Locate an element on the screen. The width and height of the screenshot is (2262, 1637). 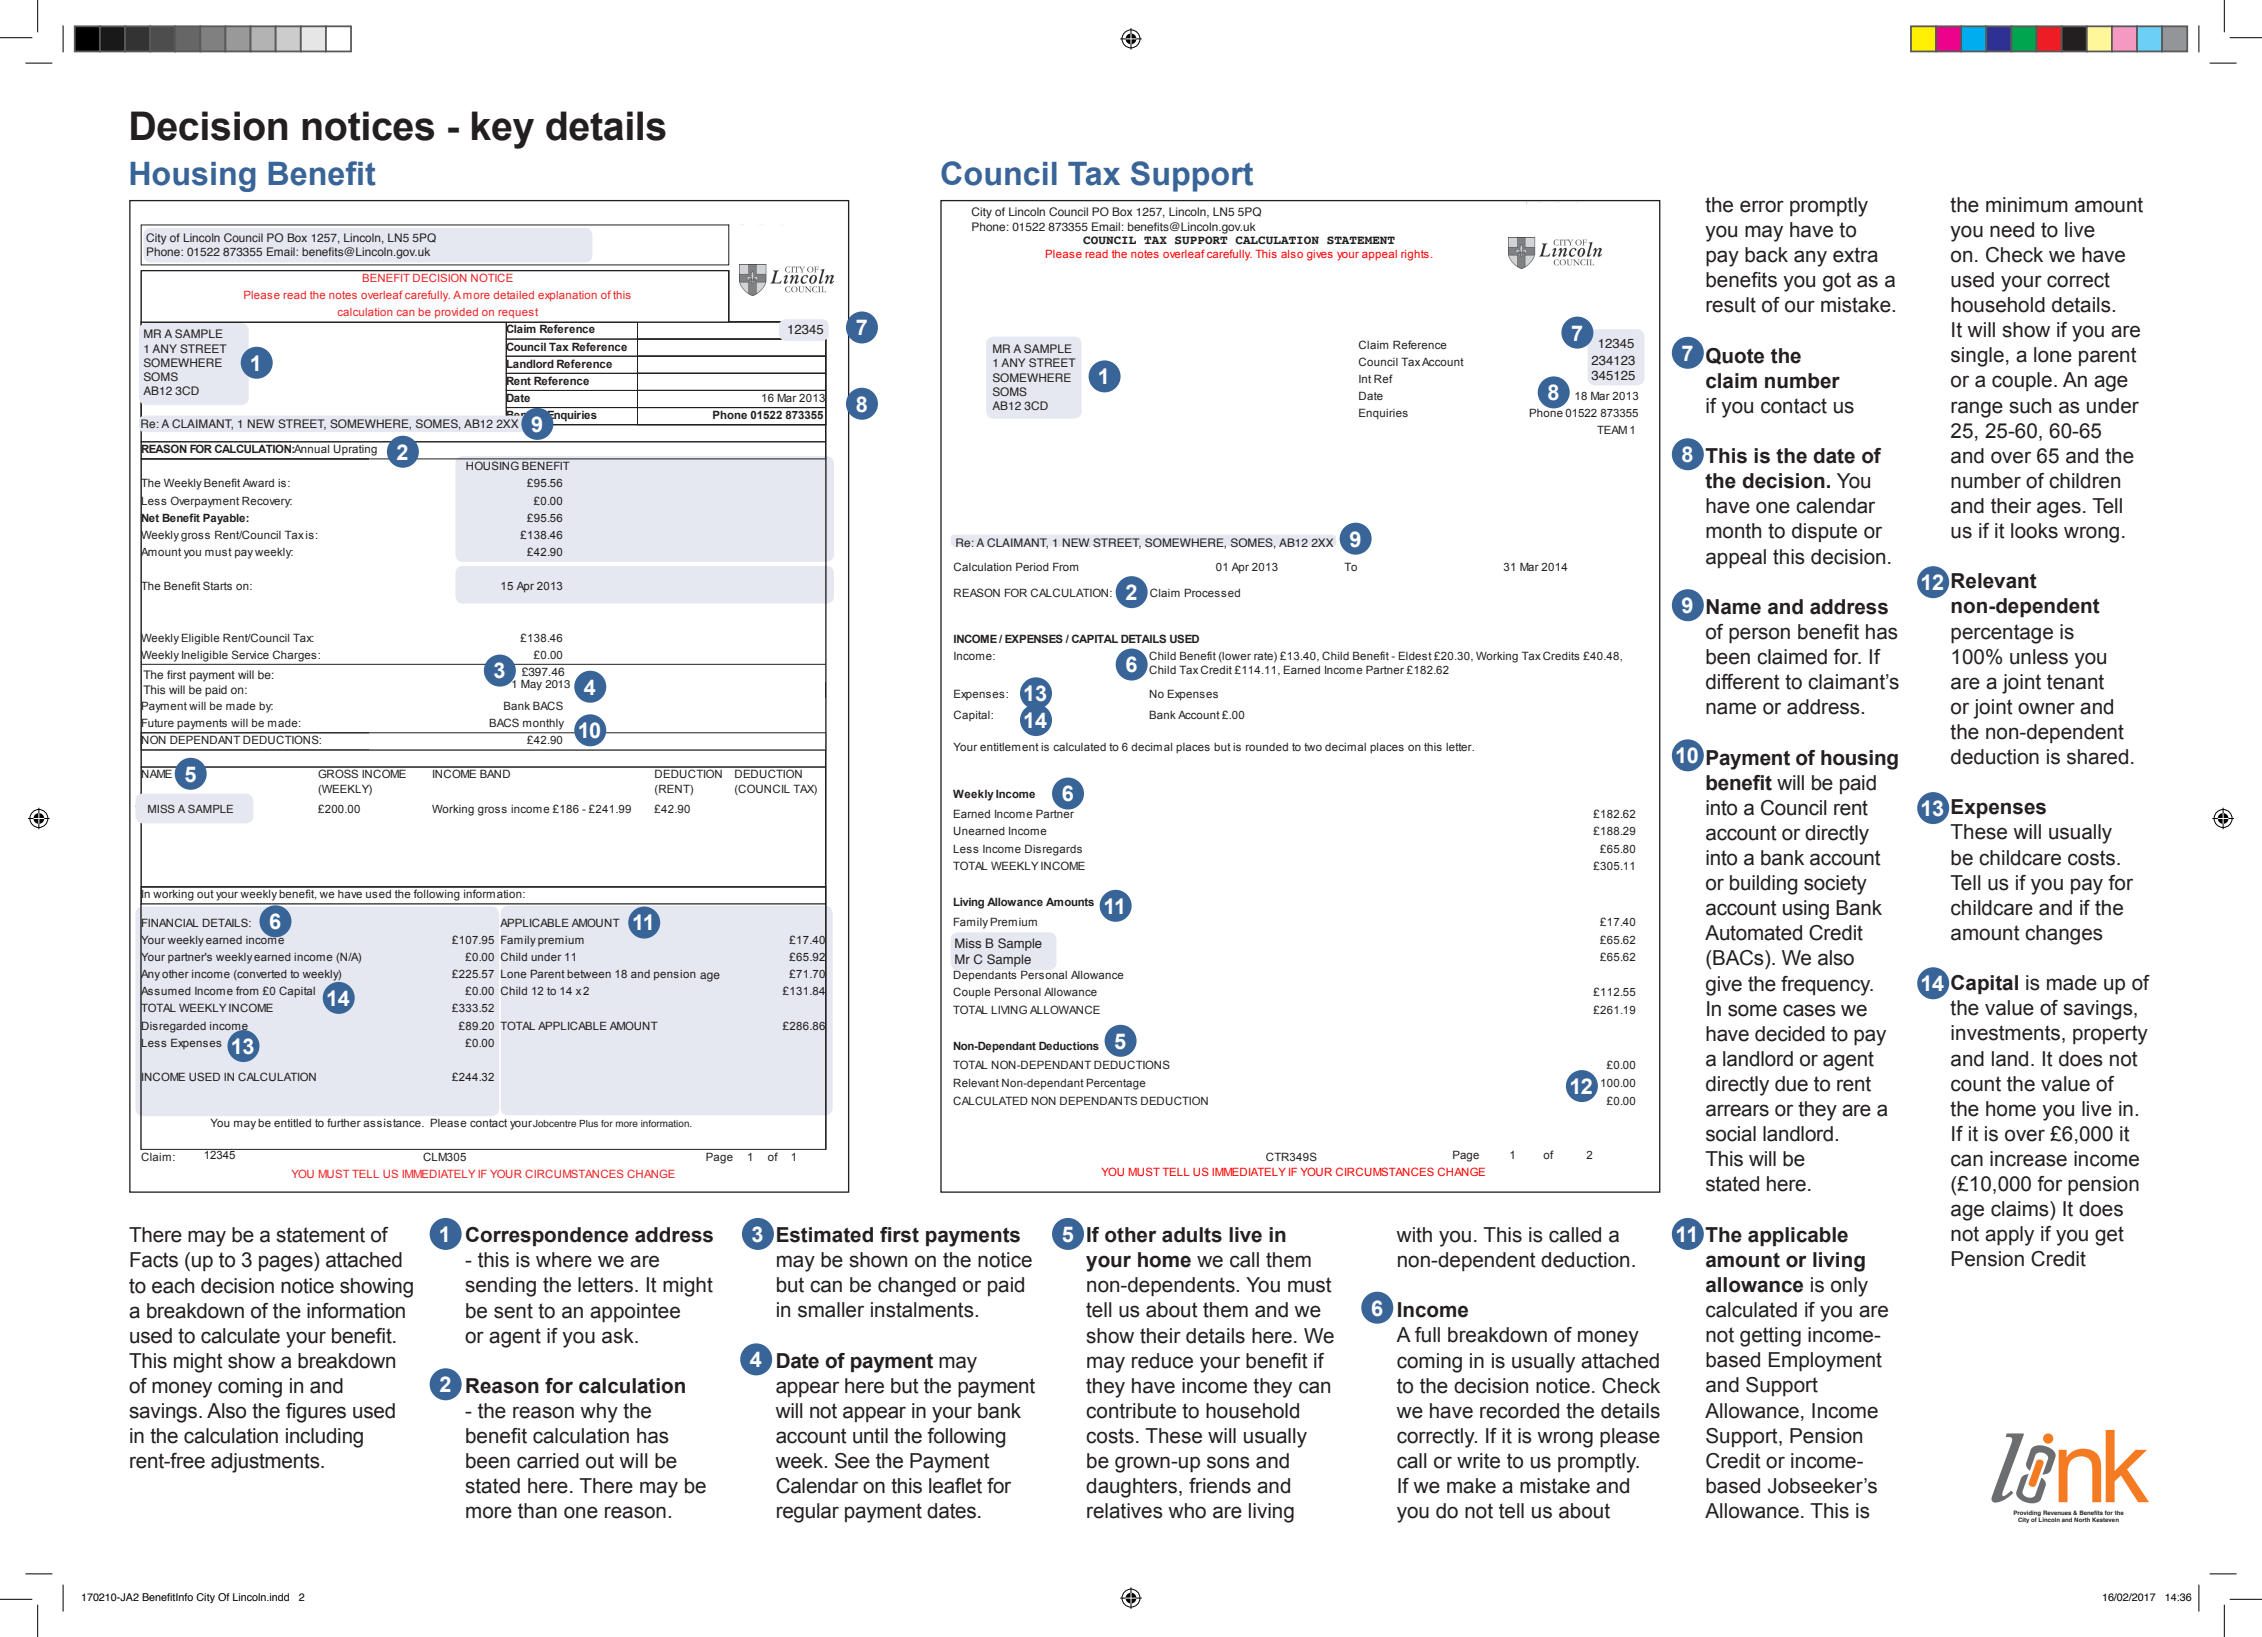
error is located at coordinates (1762, 206).
